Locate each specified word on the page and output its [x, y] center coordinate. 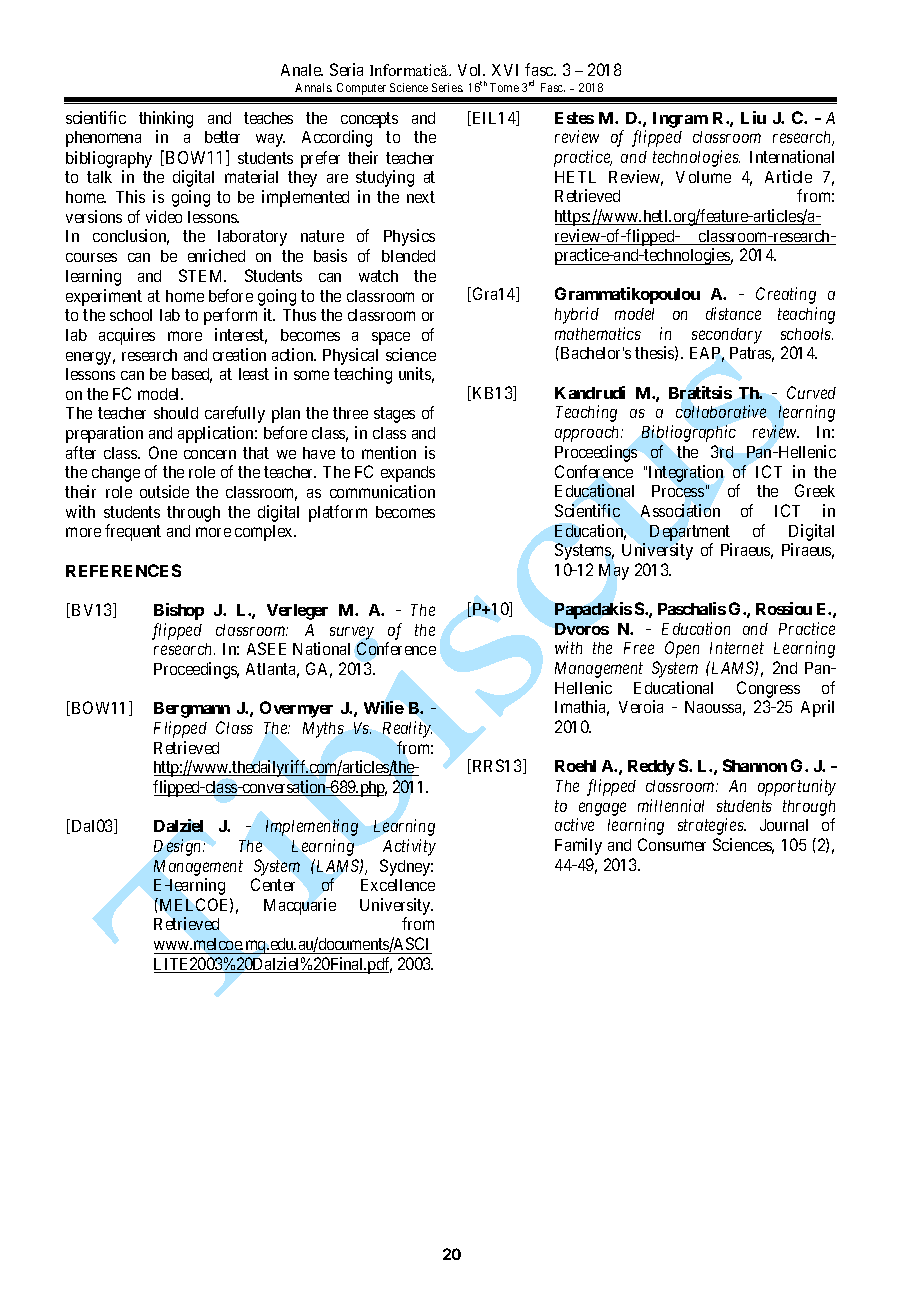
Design [179, 847]
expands [408, 474]
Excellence [398, 885]
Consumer [672, 844]
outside [164, 491]
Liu [753, 117]
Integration [686, 473]
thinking [166, 119]
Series [447, 87]
